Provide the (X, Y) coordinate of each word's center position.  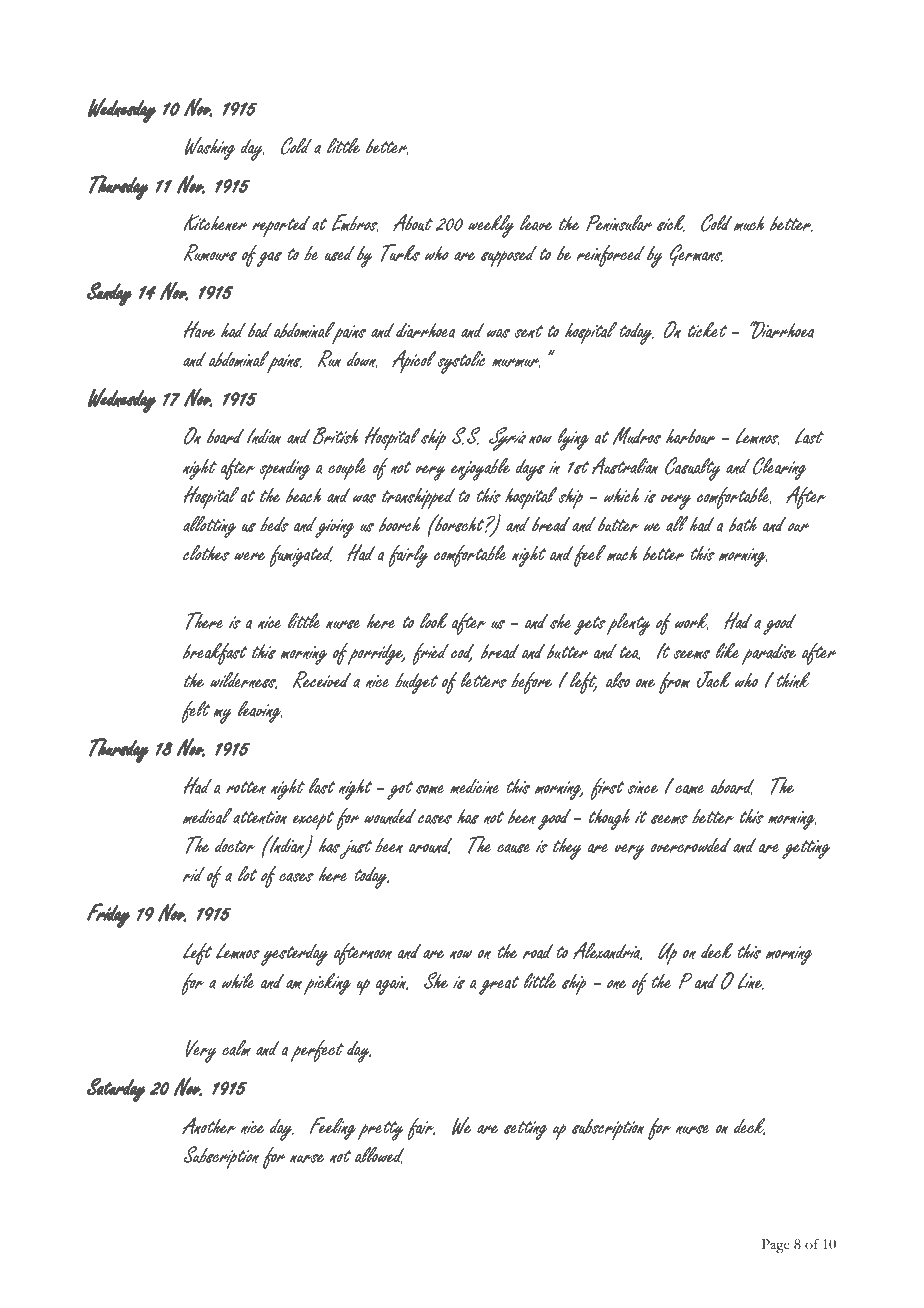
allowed (380, 1155)
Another (209, 1125)
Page (776, 1246)
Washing (210, 148)
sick (671, 223)
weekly (491, 226)
